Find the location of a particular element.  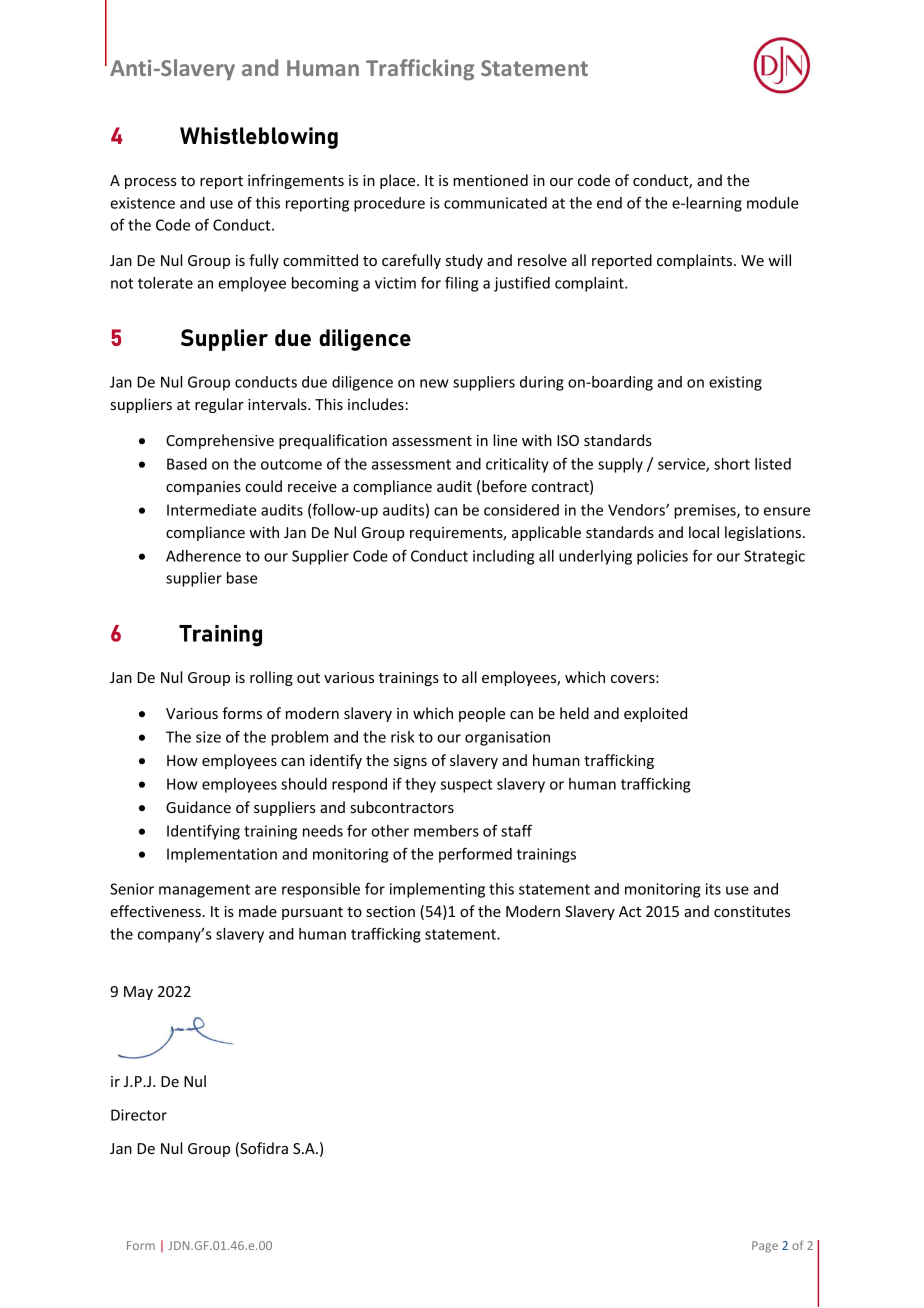

Page is located at coordinates (765, 1247).
